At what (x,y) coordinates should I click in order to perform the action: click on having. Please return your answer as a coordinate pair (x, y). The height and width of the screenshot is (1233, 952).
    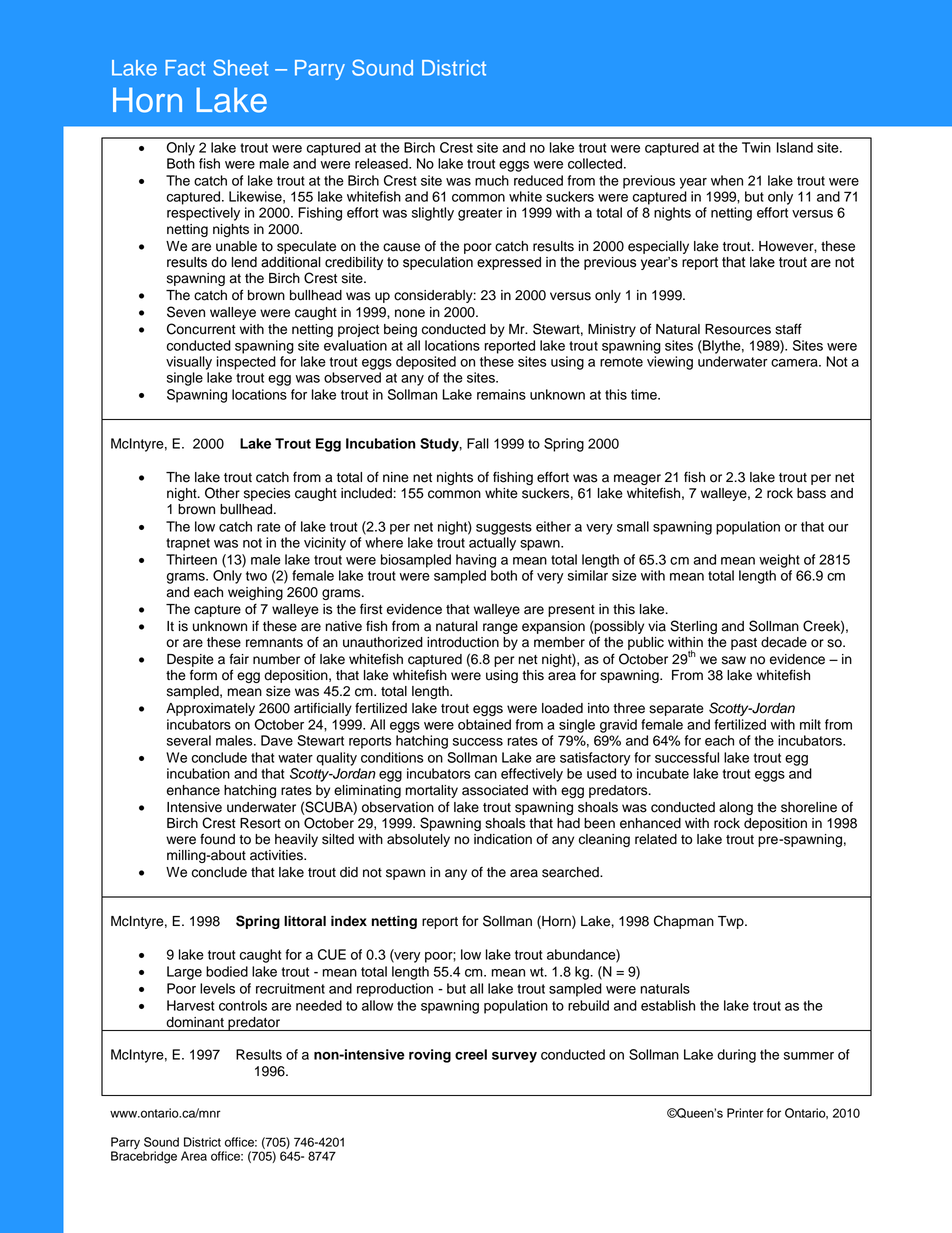
    Looking at the image, I should click on (476, 561).
